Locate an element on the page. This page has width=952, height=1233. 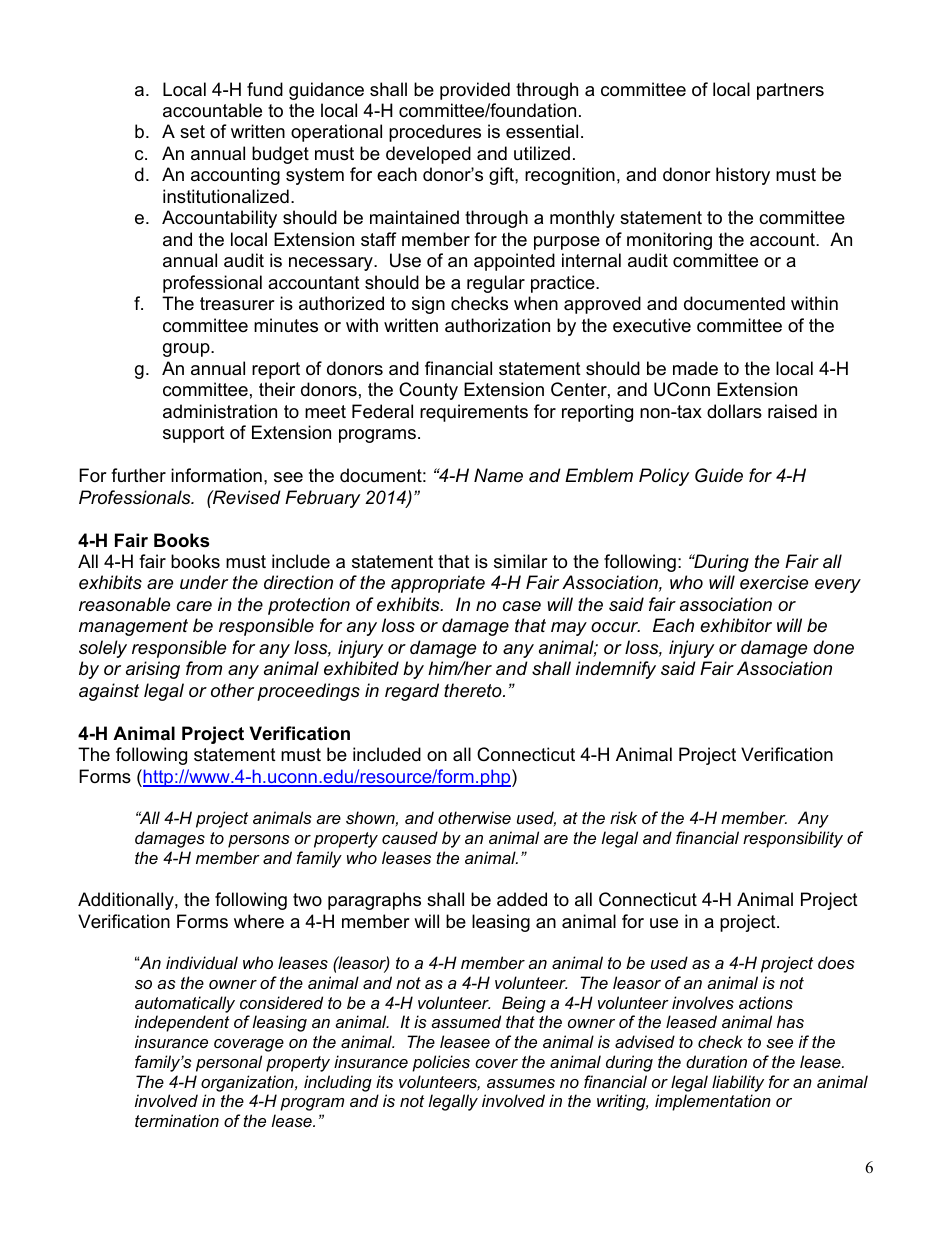
responsibility is located at coordinates (793, 839).
